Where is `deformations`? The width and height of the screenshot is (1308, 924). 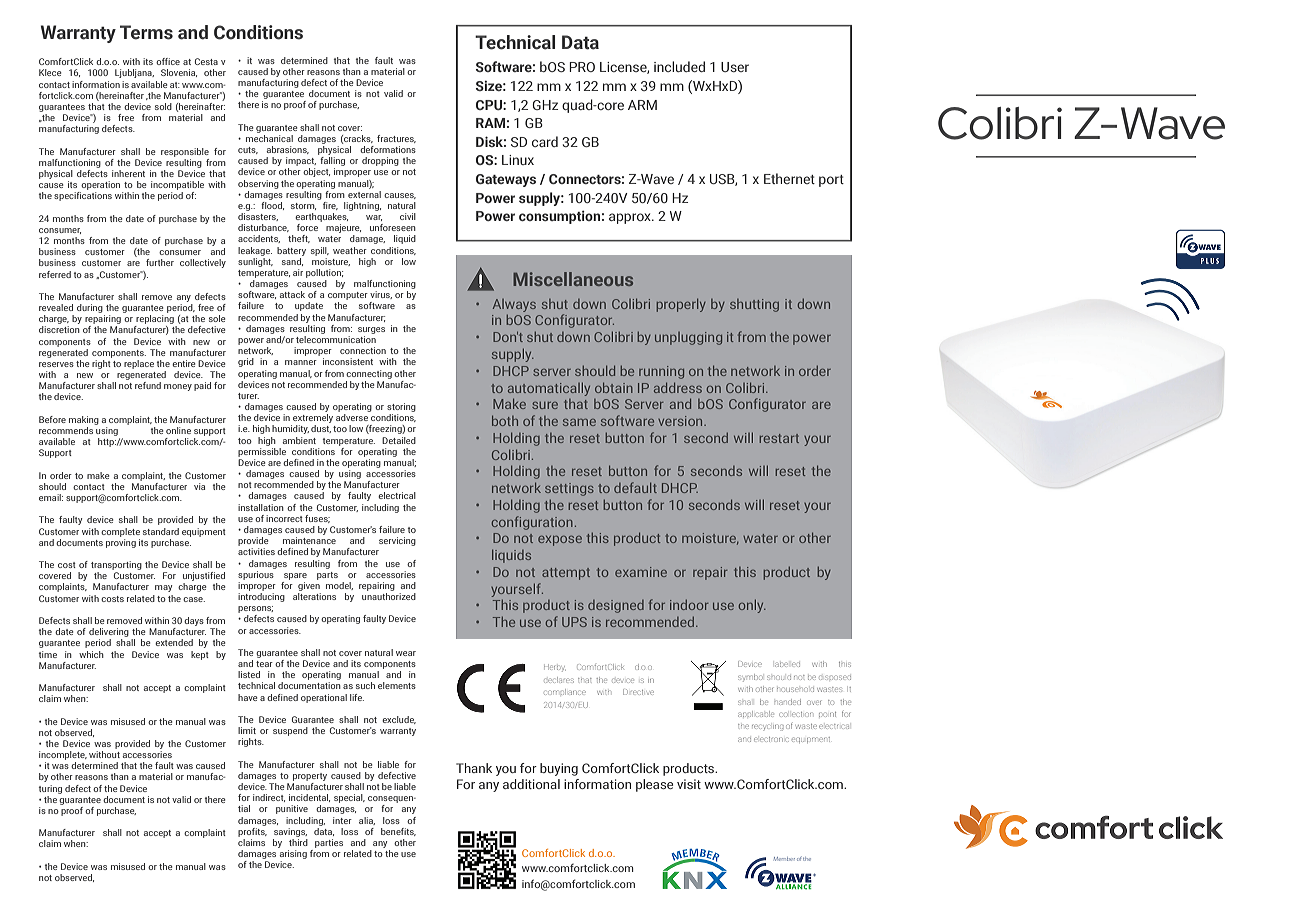 deformations is located at coordinates (388, 149).
